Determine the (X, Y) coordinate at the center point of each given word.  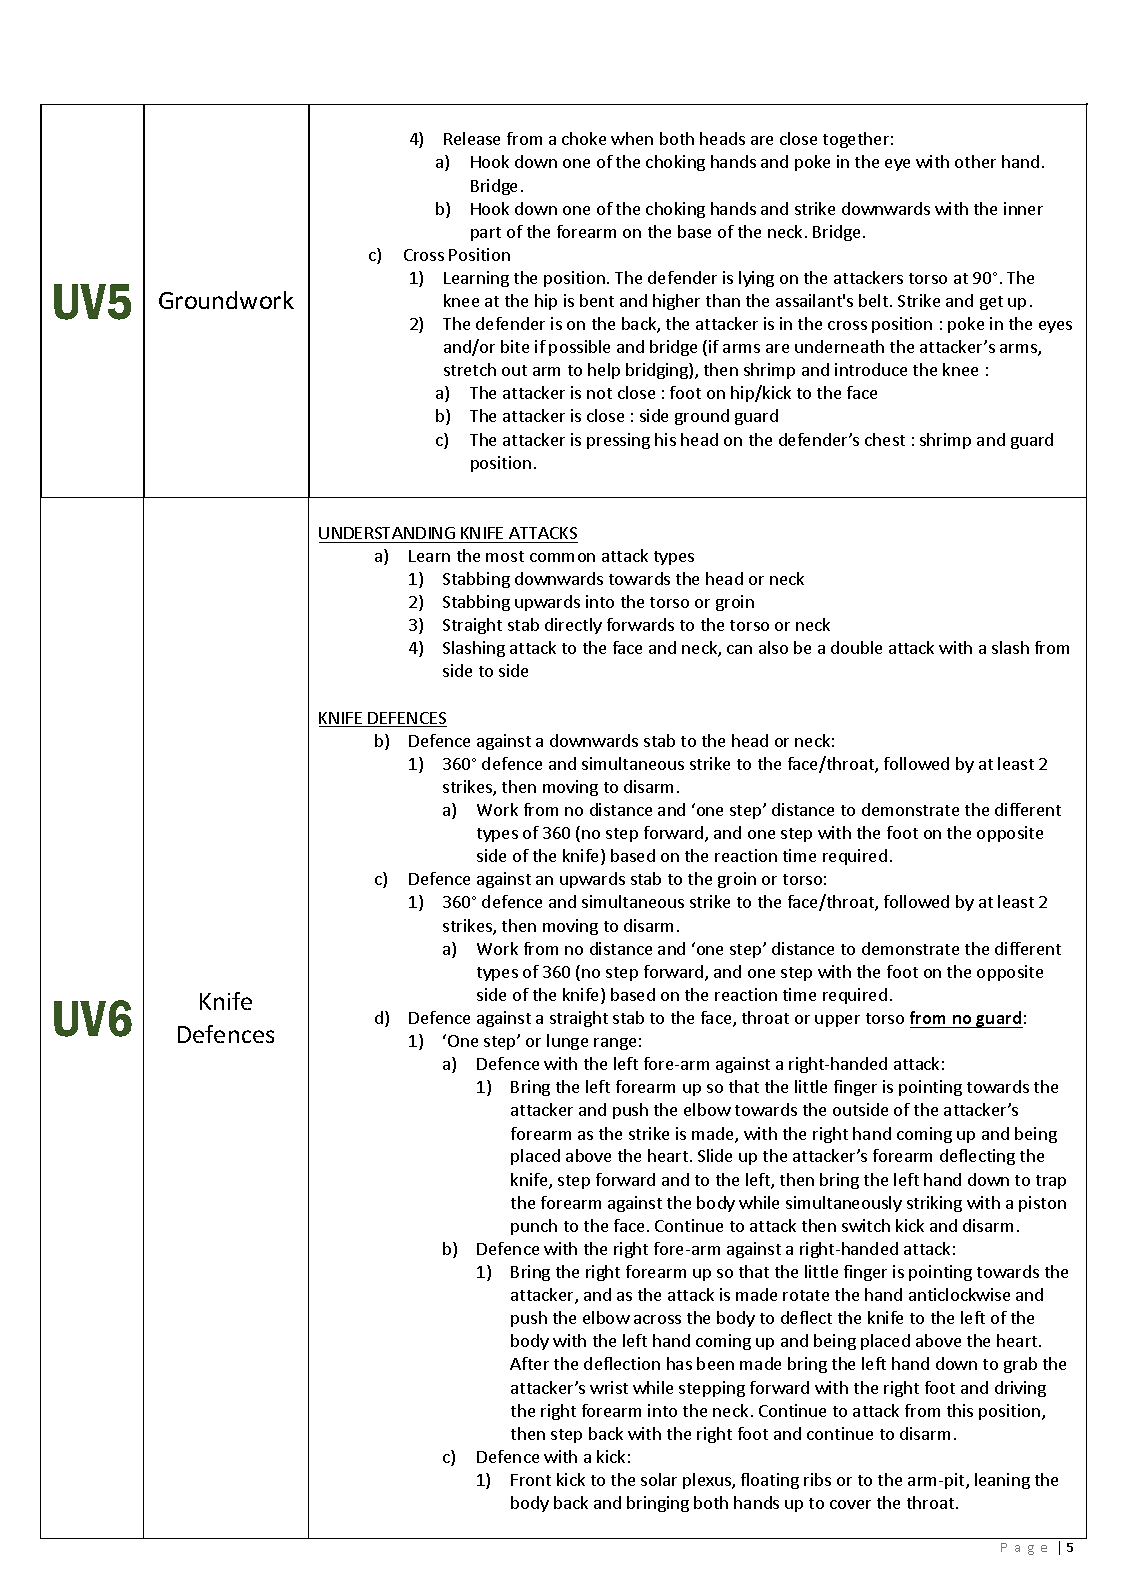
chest (885, 439)
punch (534, 1227)
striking (934, 1204)
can (739, 649)
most (505, 556)
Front (531, 1480)
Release (472, 138)
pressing (618, 441)
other (975, 161)
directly (573, 626)
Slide (715, 1155)
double (856, 647)
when (632, 138)
